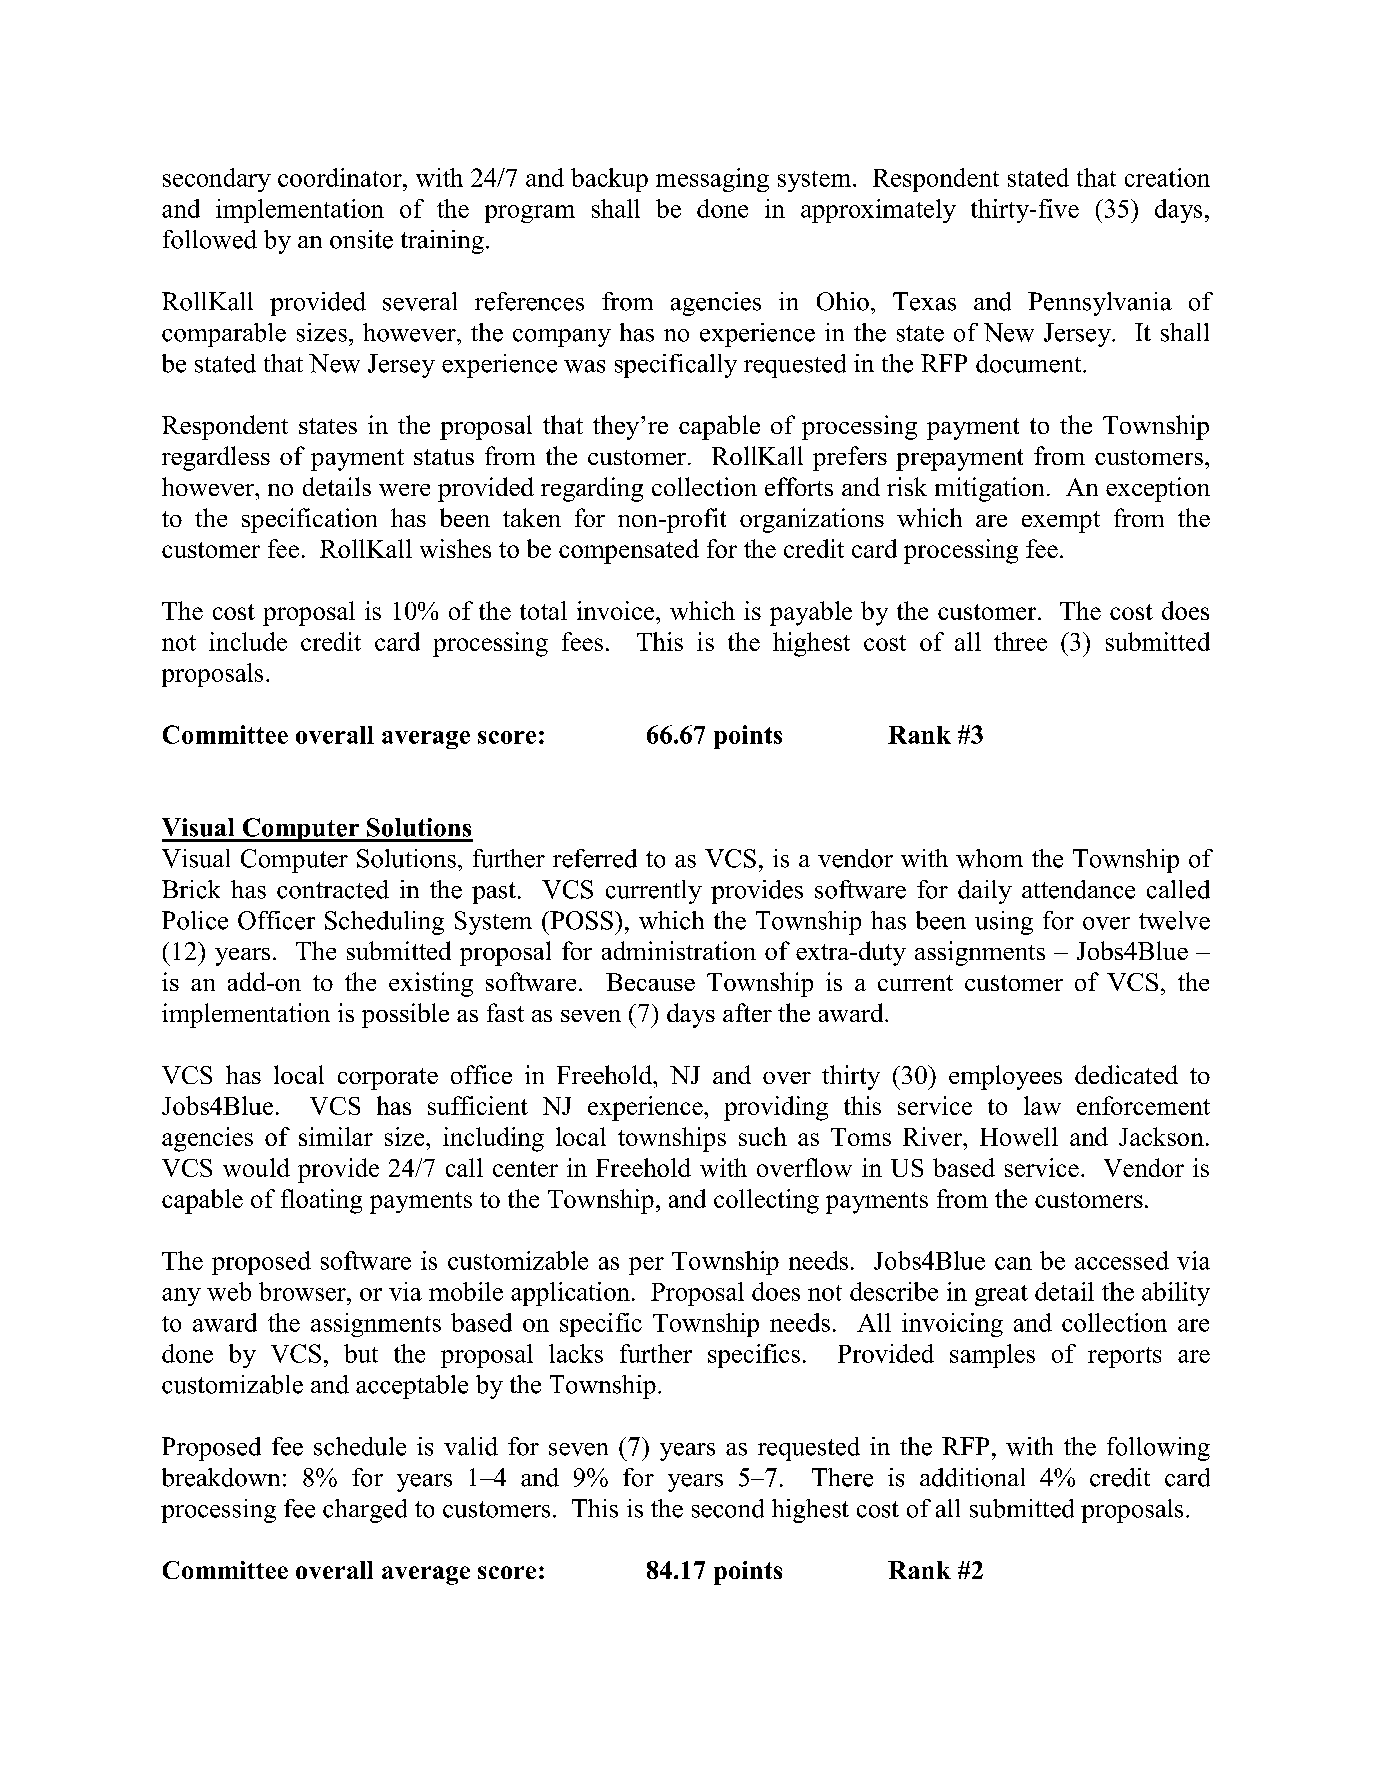  What do you see at coordinates (1167, 177) in the page?
I see `creation` at bounding box center [1167, 177].
